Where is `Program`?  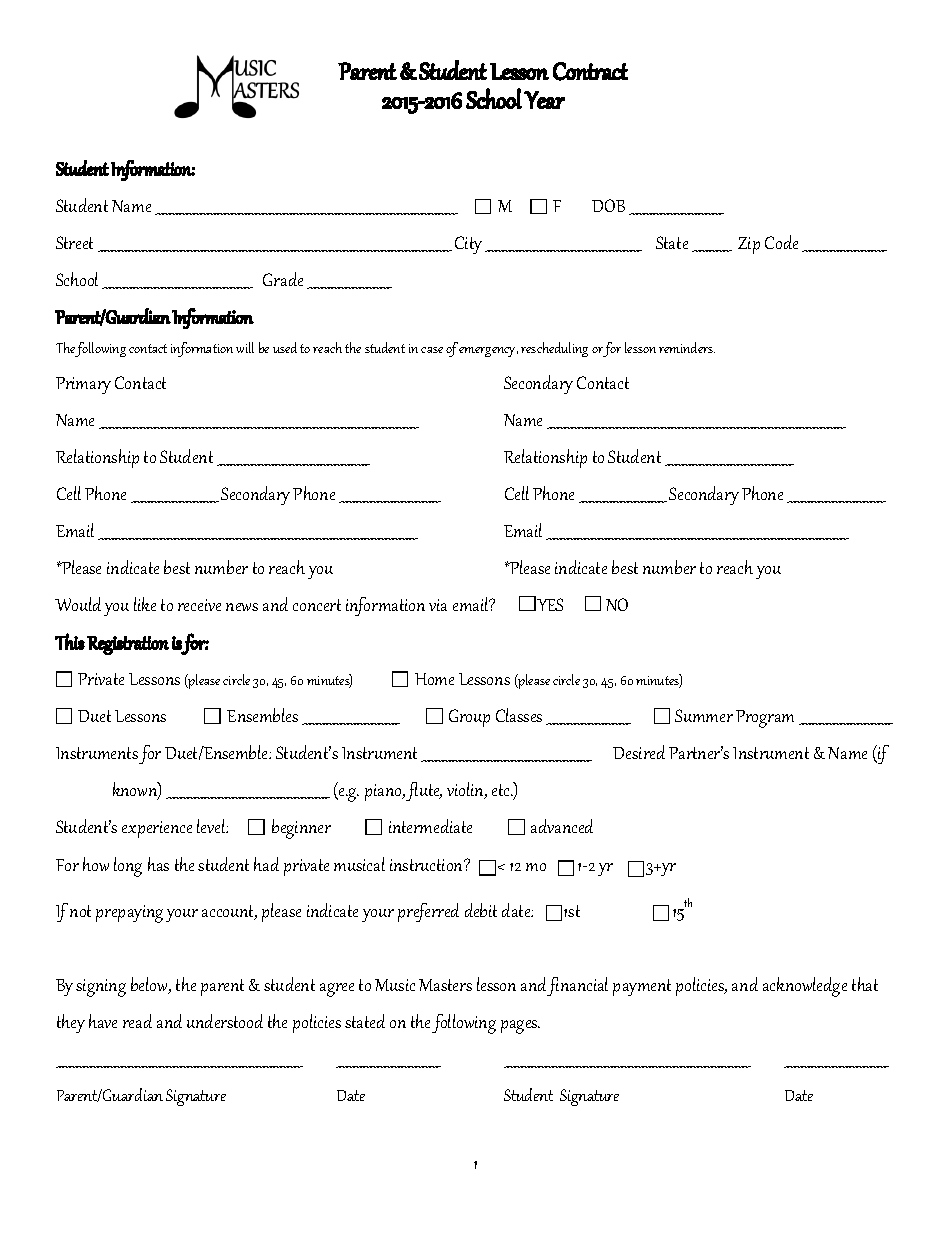 Program is located at coordinates (765, 719).
